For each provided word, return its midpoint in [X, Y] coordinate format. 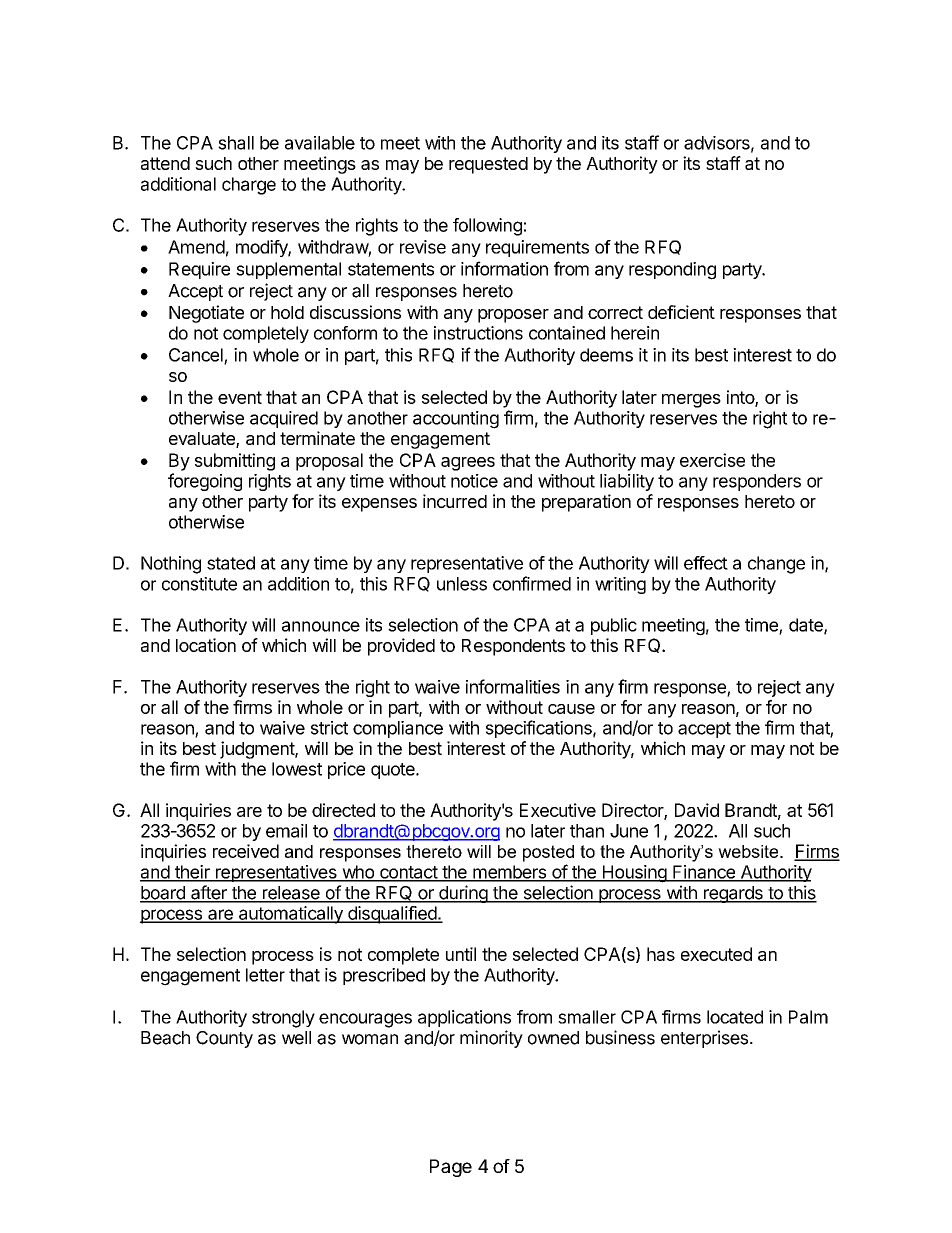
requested [488, 165]
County [224, 1039]
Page [451, 1168]
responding [672, 271]
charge [249, 186]
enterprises [704, 1039]
